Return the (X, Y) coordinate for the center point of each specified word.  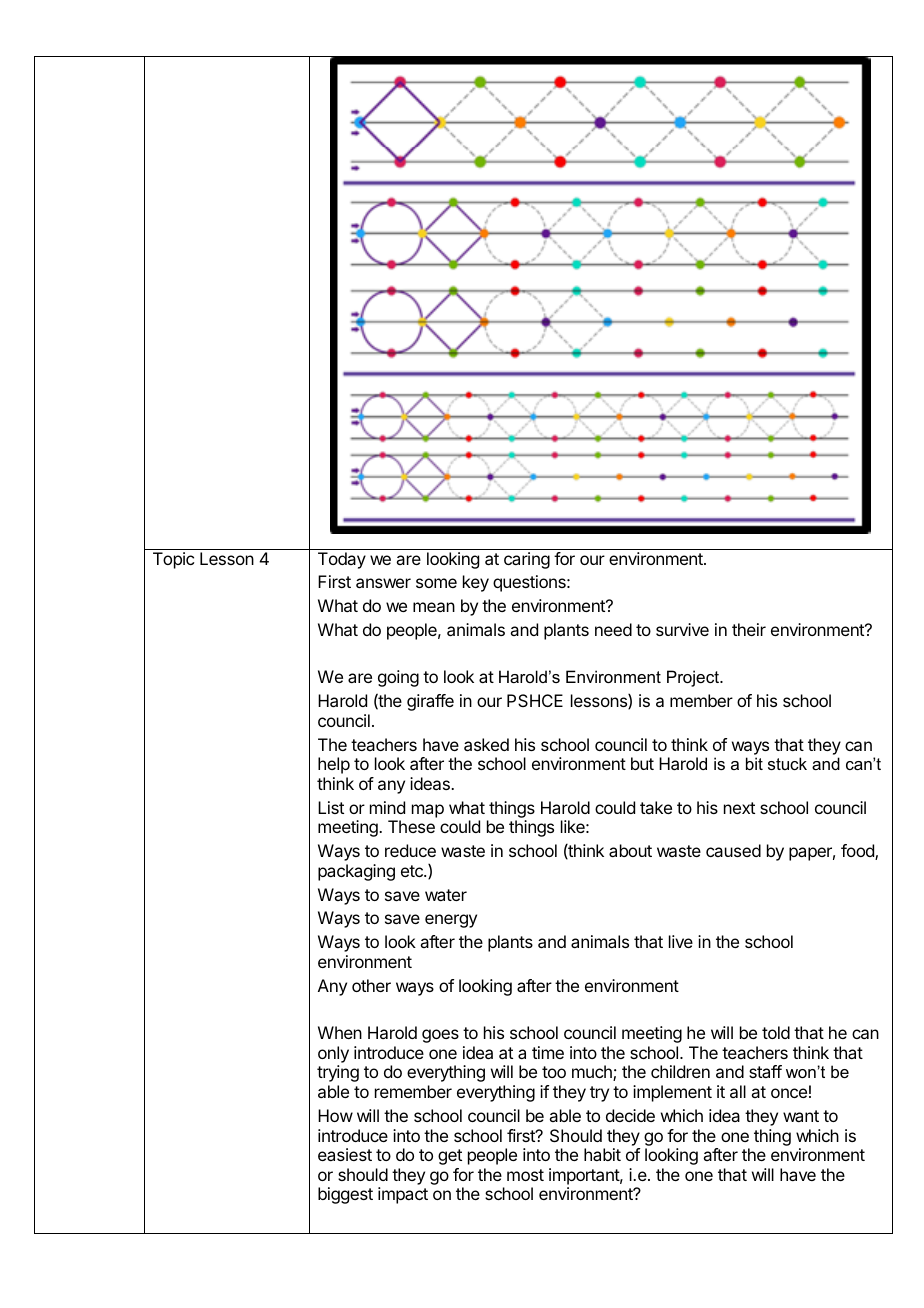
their (749, 629)
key (476, 583)
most (525, 1175)
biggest (345, 1195)
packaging (356, 872)
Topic (173, 560)
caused (733, 850)
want (801, 1116)
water (446, 895)
